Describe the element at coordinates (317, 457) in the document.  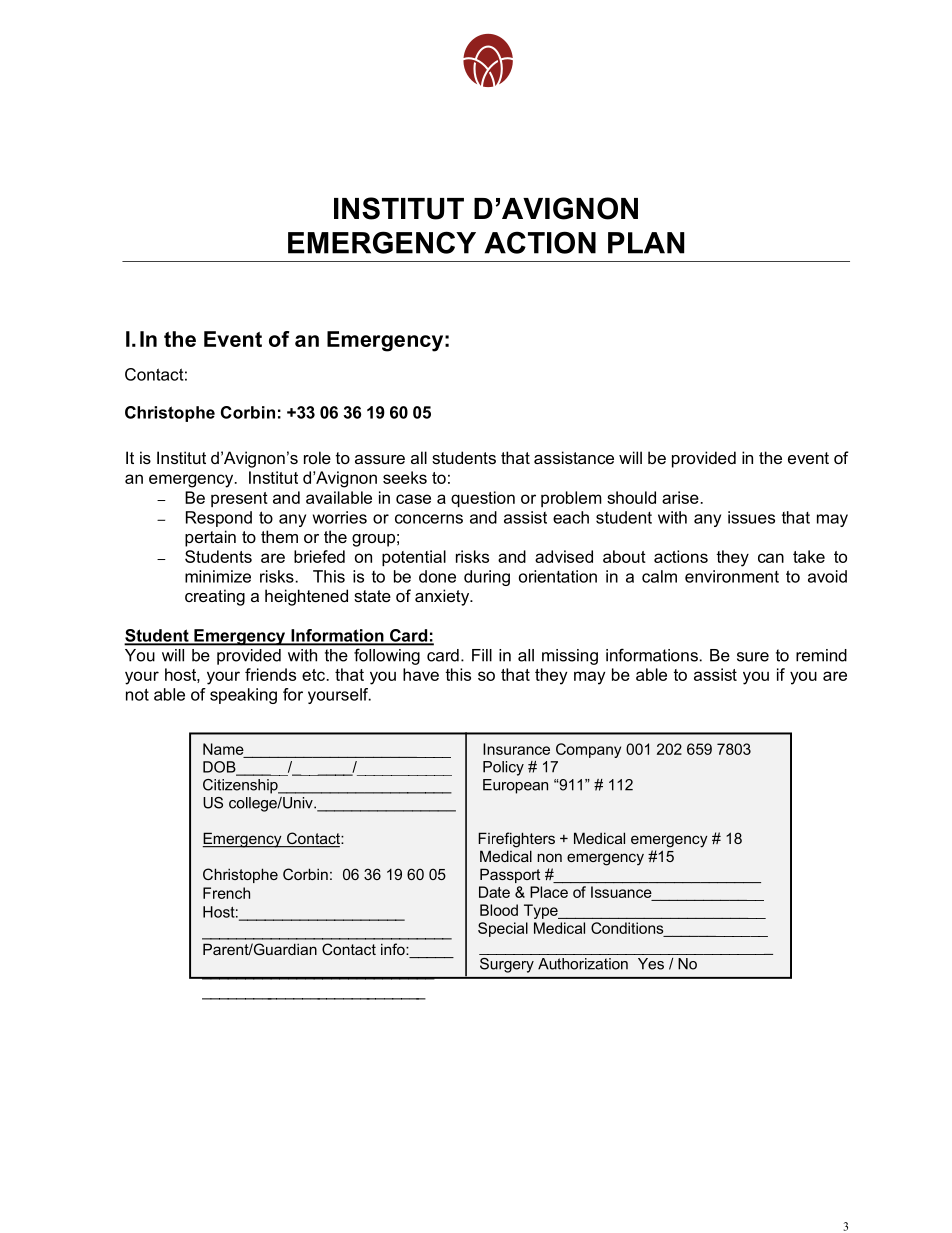
I see `role` at that location.
